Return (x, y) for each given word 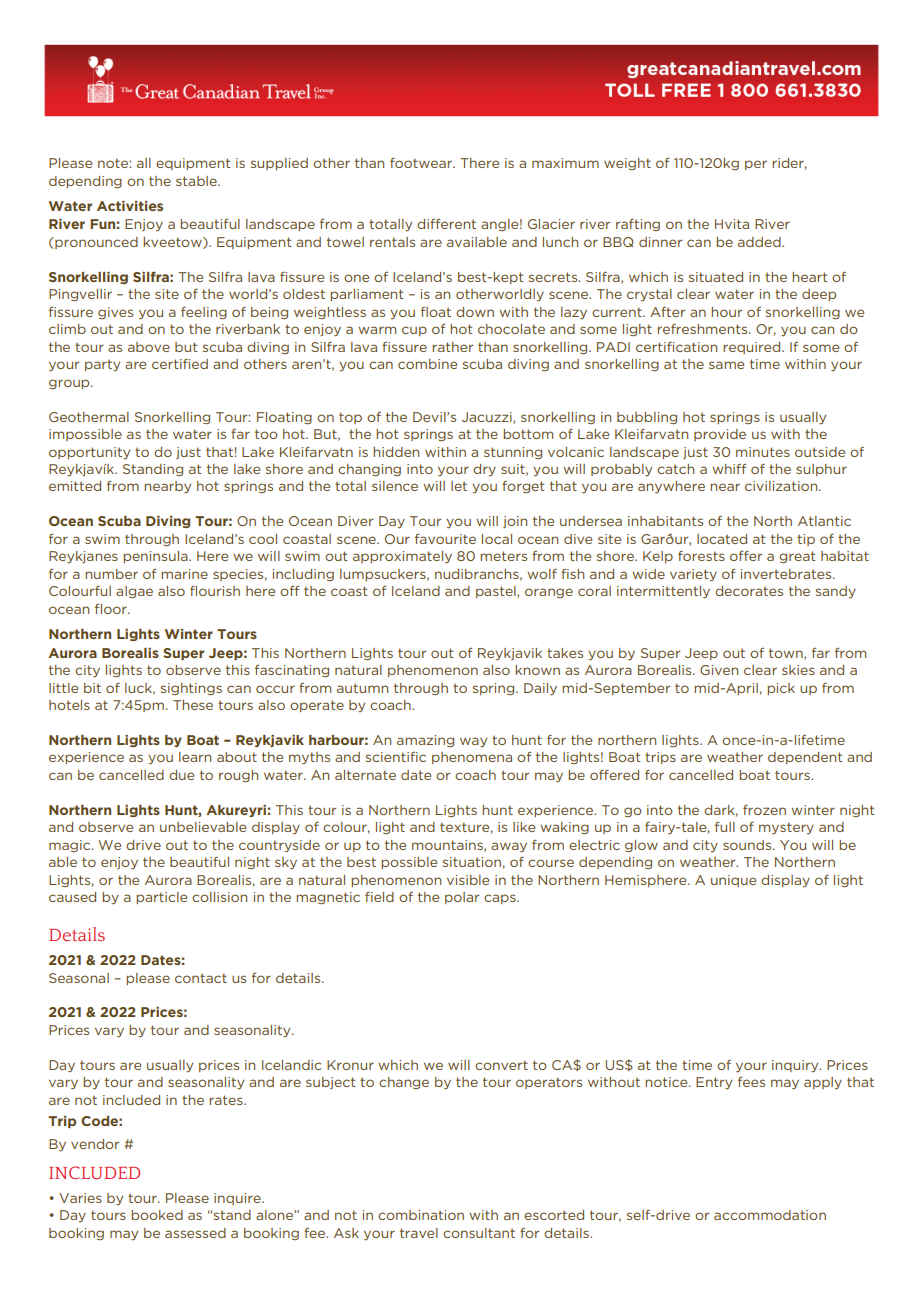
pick (781, 689)
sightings (191, 689)
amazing (425, 741)
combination (421, 1215)
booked (157, 1215)
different (446, 224)
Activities (130, 206)
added (760, 242)
